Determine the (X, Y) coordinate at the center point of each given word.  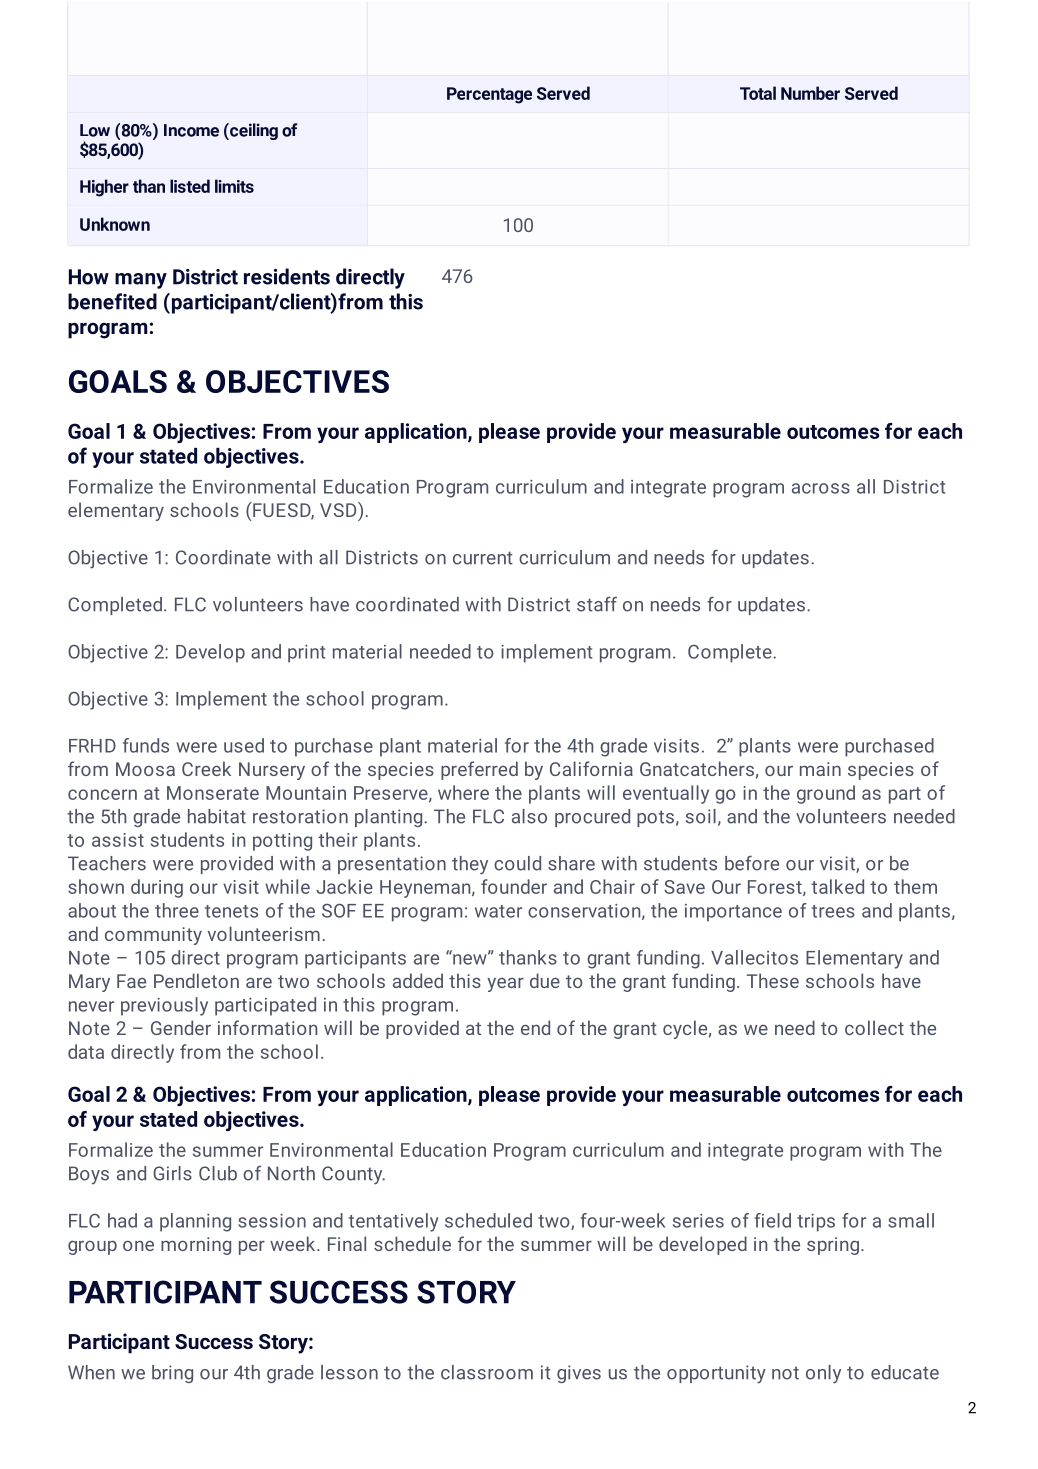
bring (172, 1374)
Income (191, 130)
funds (146, 745)
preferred (479, 770)
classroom (487, 1372)
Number (810, 93)
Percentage (489, 95)
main (820, 769)
